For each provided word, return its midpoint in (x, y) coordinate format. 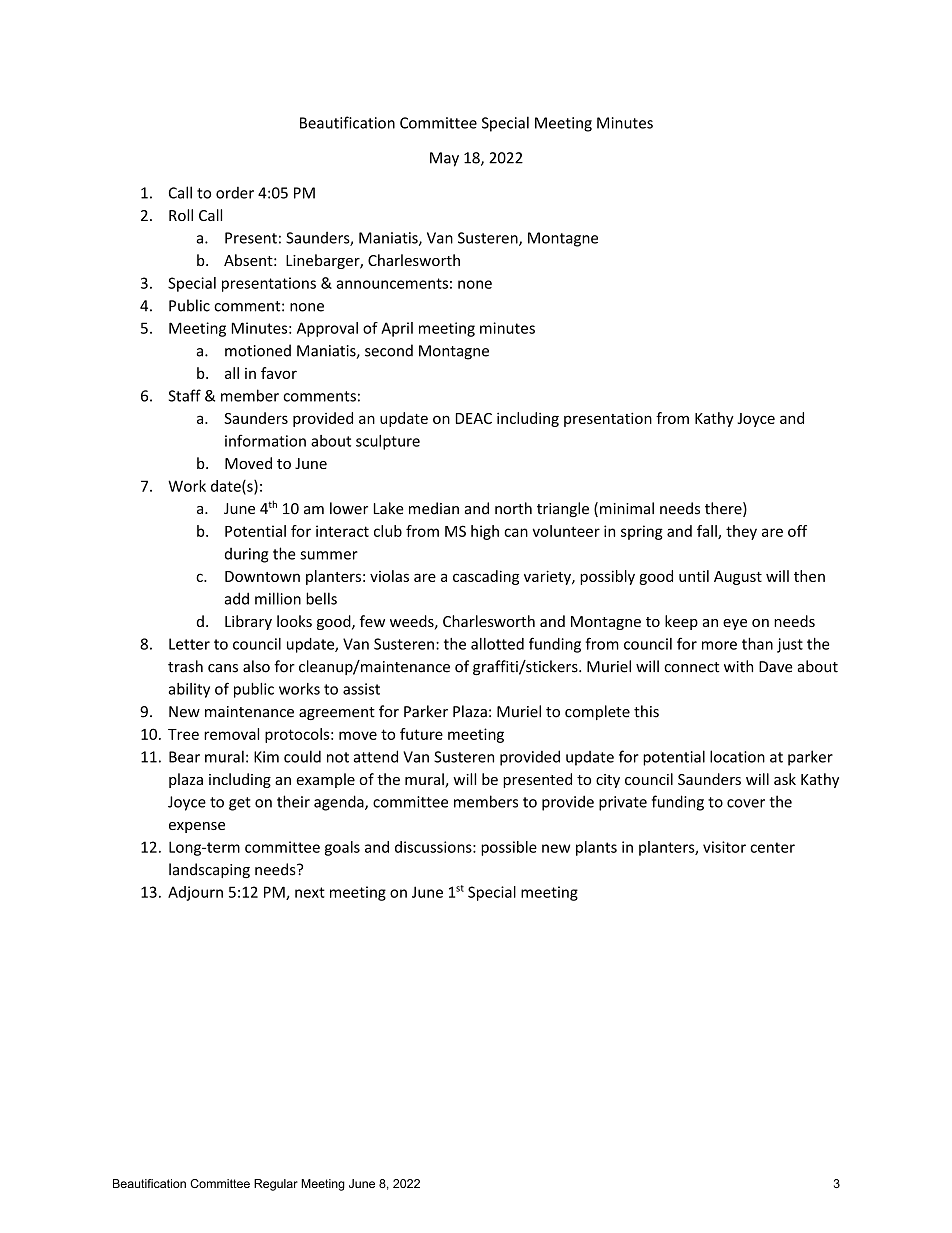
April (397, 329)
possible (509, 848)
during (247, 555)
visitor (724, 847)
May (444, 159)
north (513, 508)
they (741, 532)
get (240, 804)
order (235, 193)
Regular (276, 1185)
